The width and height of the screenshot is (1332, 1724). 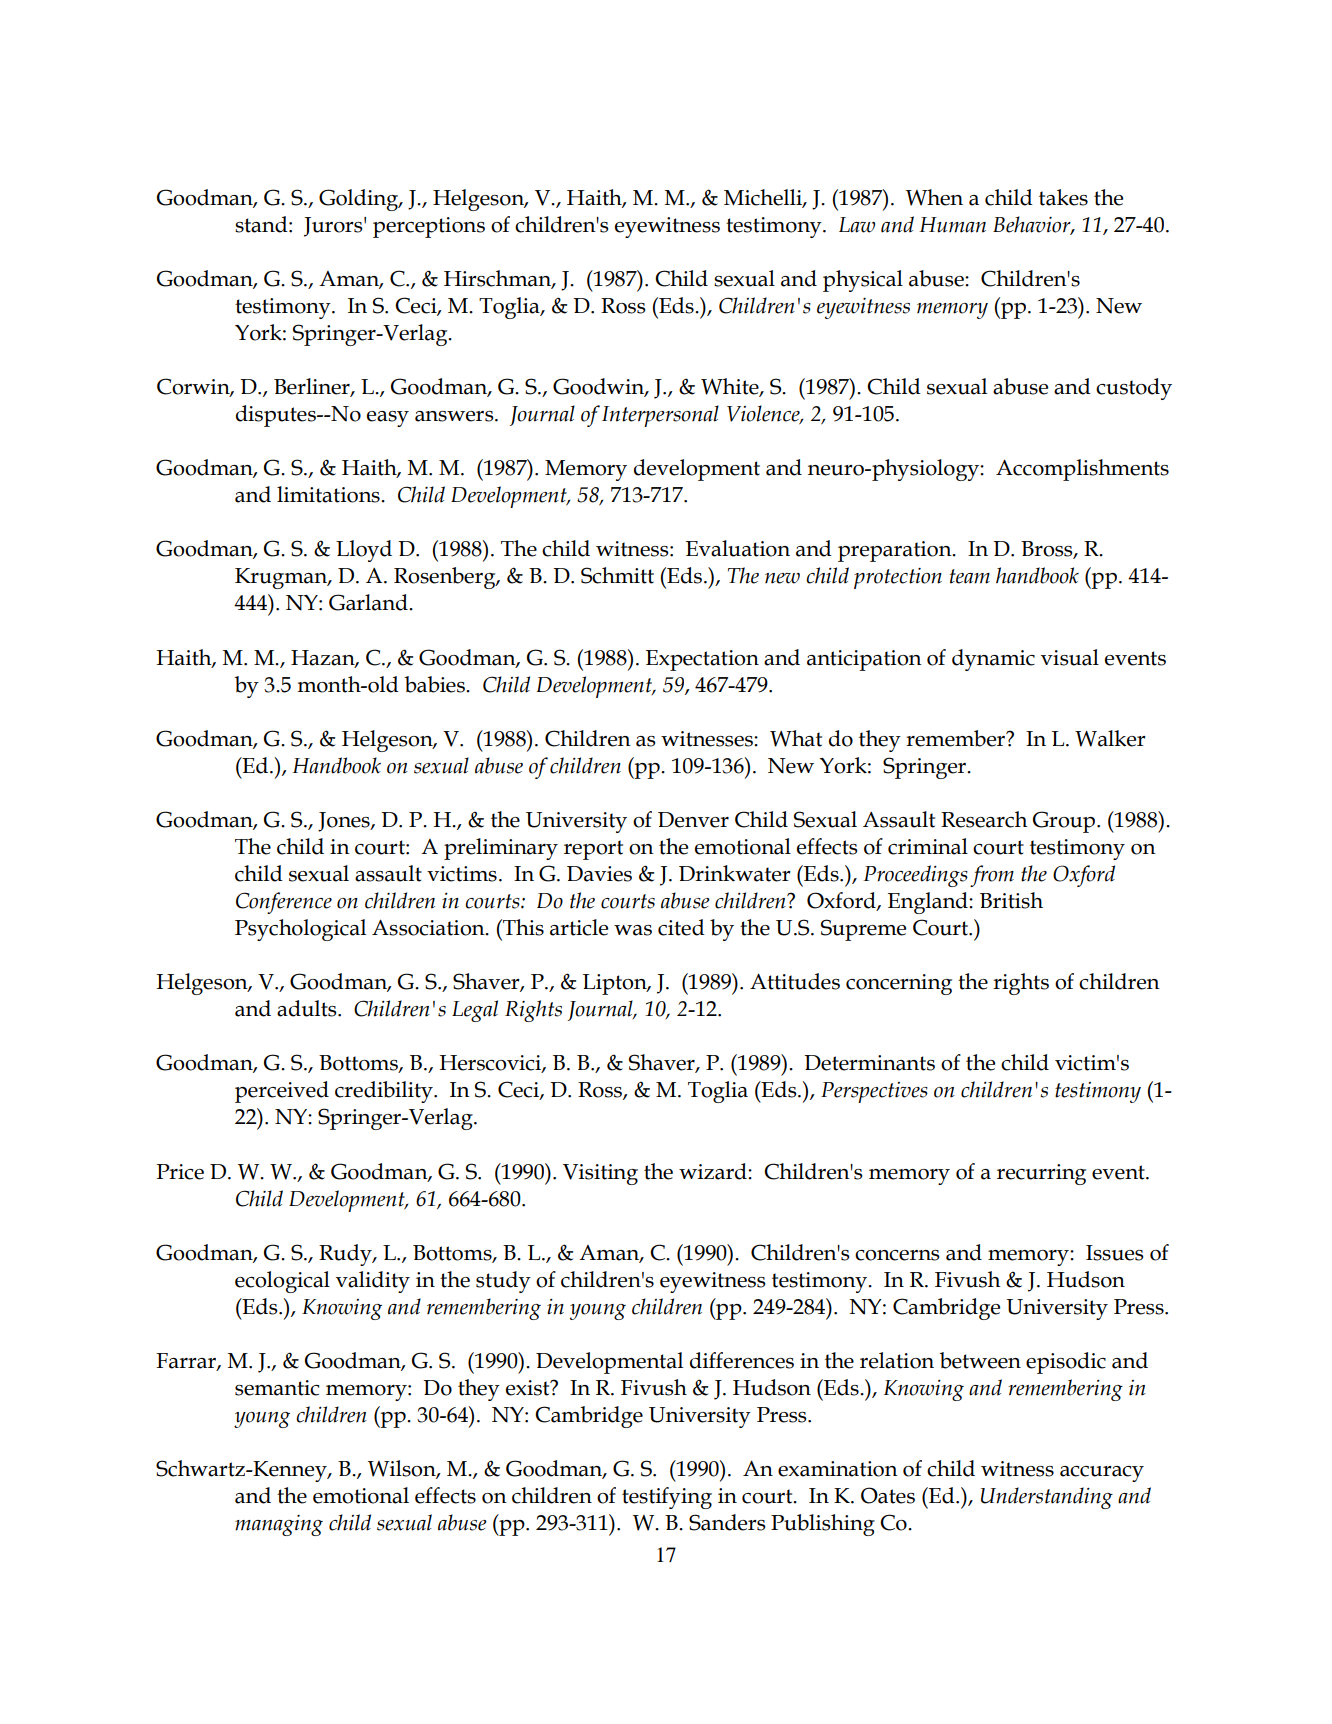 What do you see at coordinates (1102, 1474) in the screenshot?
I see `accuracy` at bounding box center [1102, 1474].
